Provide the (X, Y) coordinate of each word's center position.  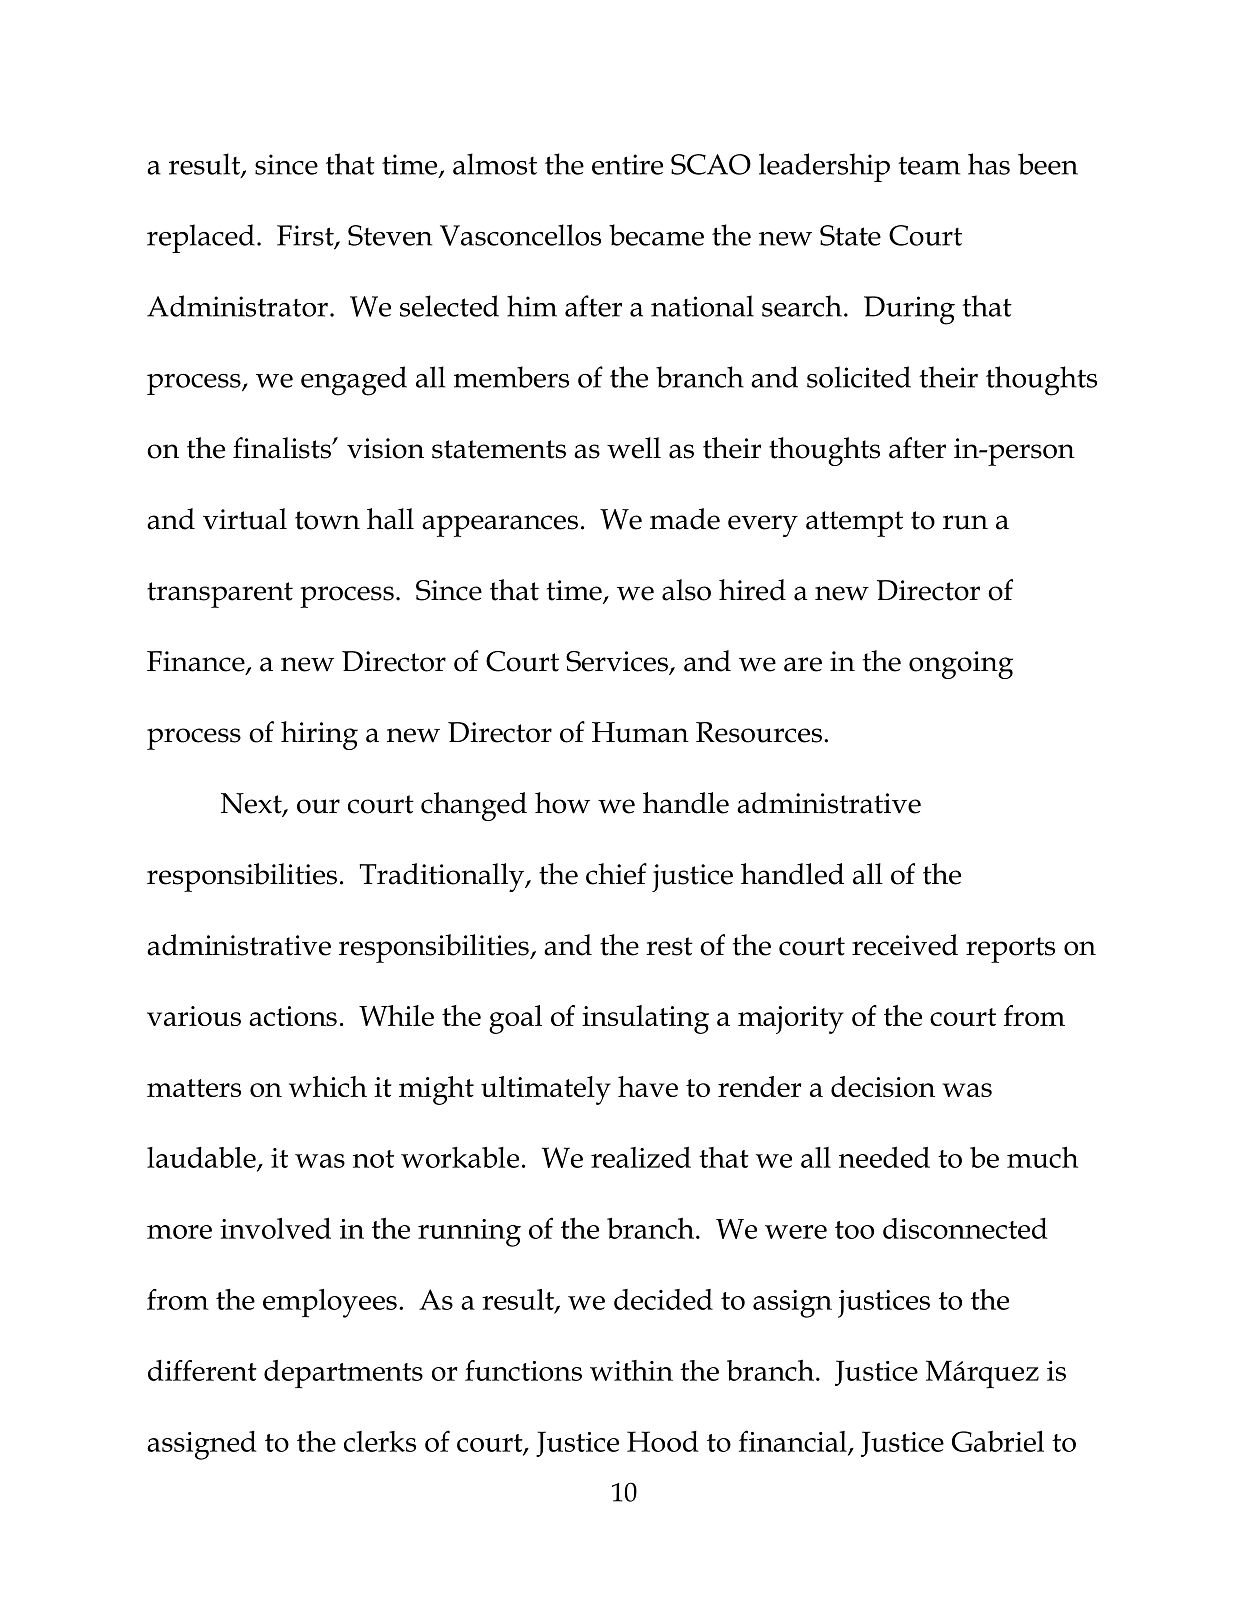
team (929, 166)
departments (343, 1374)
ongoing (961, 665)
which (328, 1086)
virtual (245, 519)
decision (883, 1086)
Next (252, 804)
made (685, 519)
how (562, 803)
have (648, 1086)
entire (627, 164)
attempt (854, 524)
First (306, 236)
